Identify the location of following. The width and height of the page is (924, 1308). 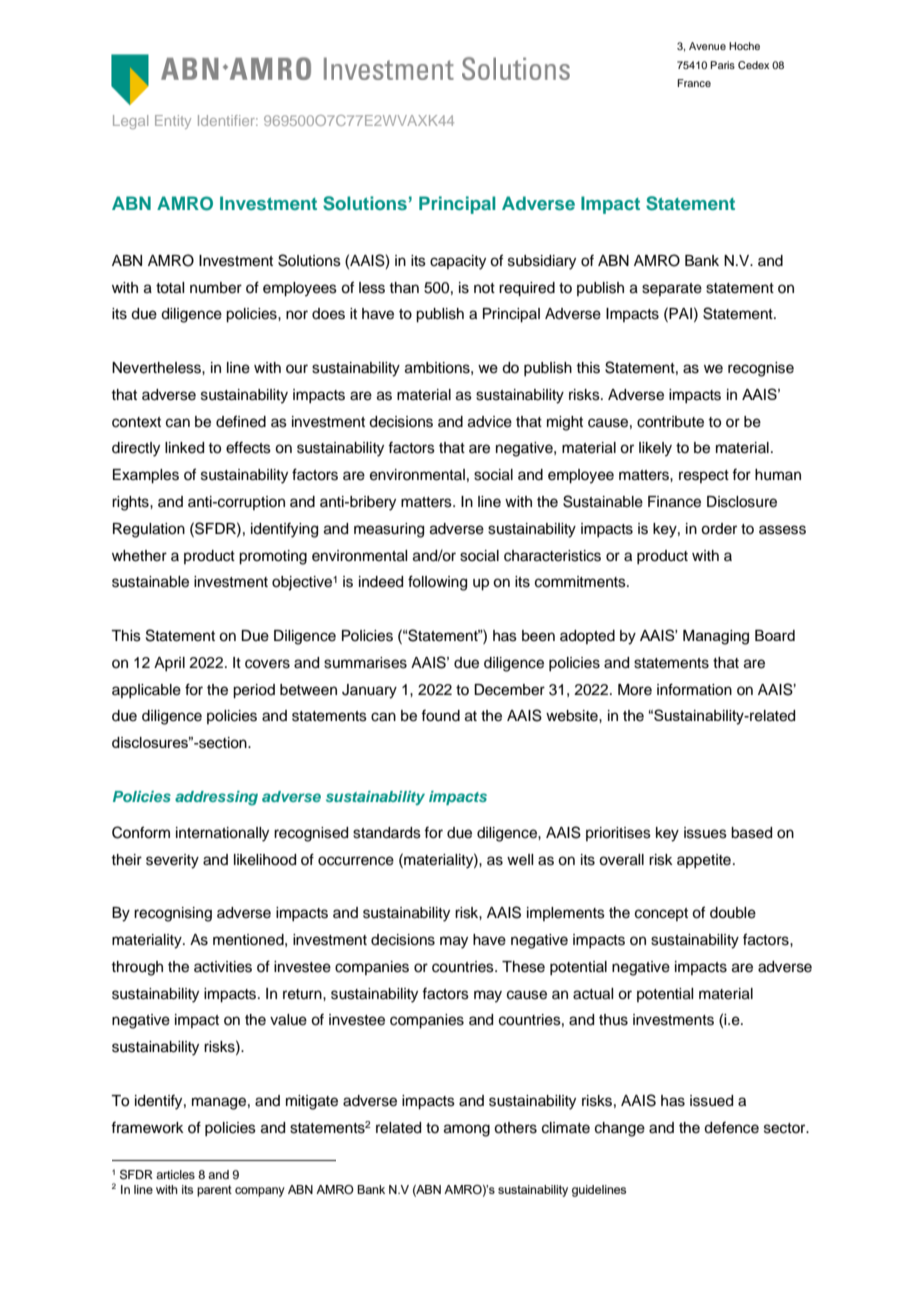
(437, 583).
